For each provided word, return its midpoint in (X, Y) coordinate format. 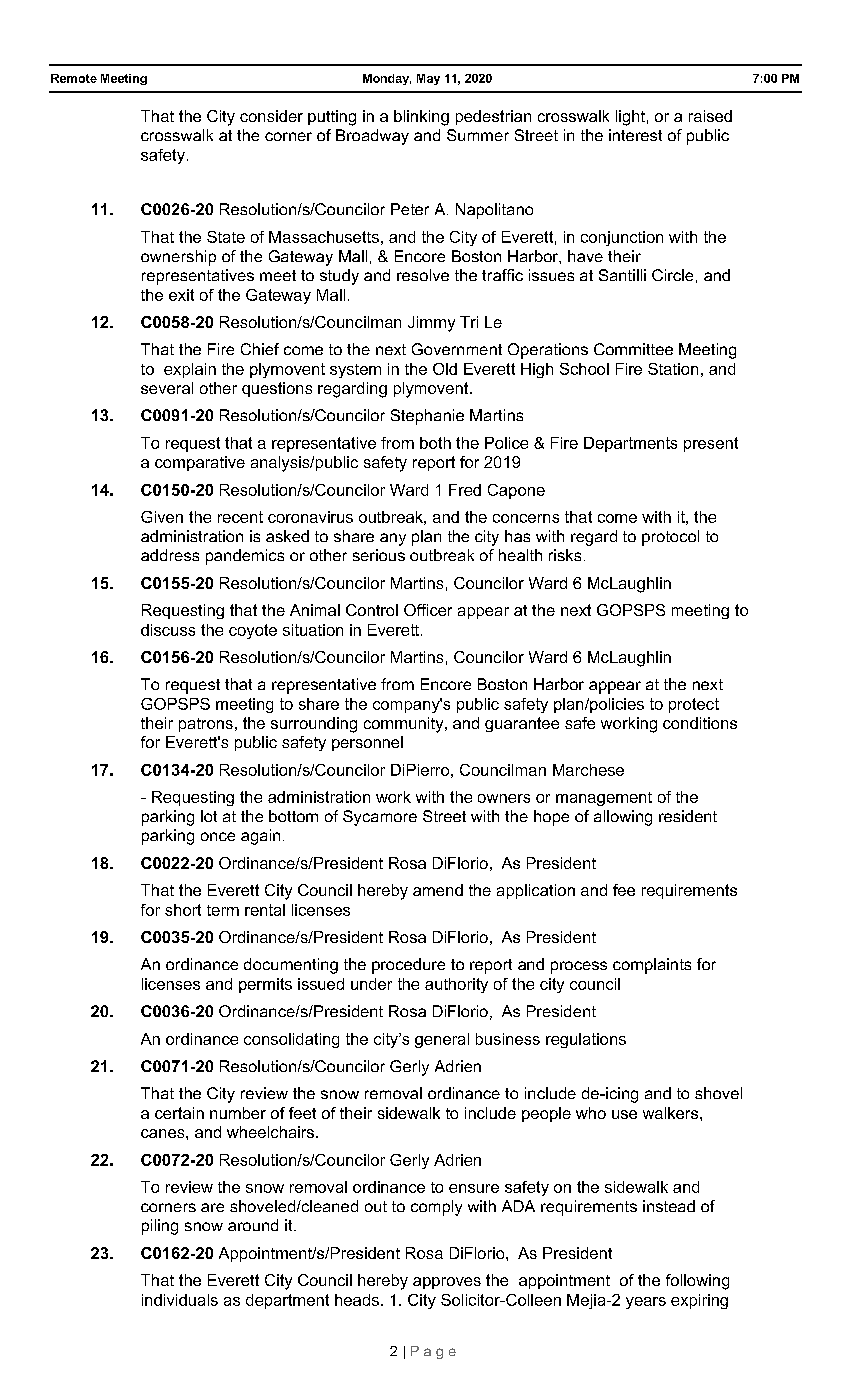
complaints (652, 966)
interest (635, 135)
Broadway (372, 137)
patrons (206, 725)
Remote (74, 78)
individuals (180, 1300)
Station (673, 369)
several (167, 388)
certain (179, 1113)
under (371, 984)
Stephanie (427, 417)
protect (694, 705)
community (405, 725)
